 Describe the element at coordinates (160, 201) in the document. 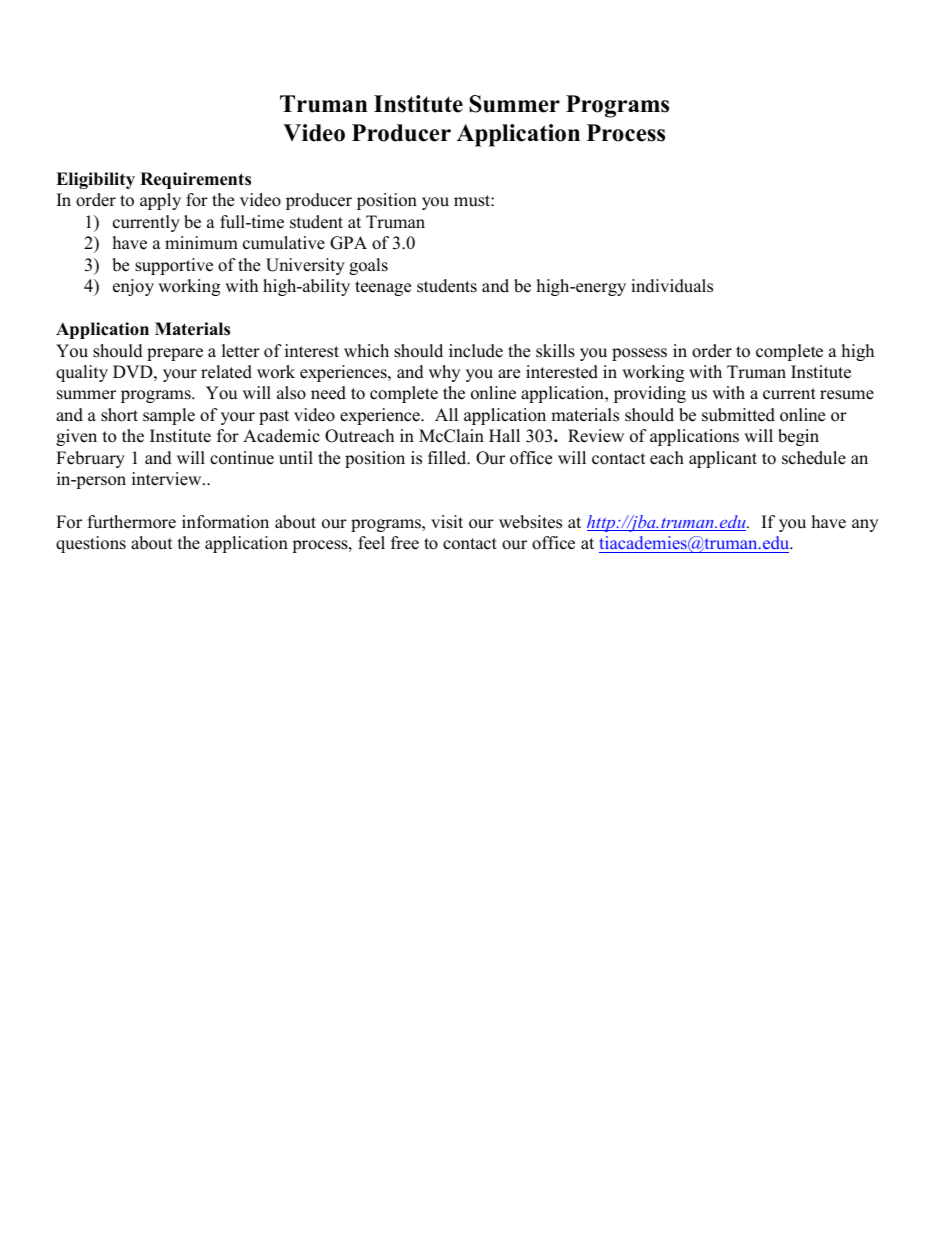

I see `apply` at that location.
